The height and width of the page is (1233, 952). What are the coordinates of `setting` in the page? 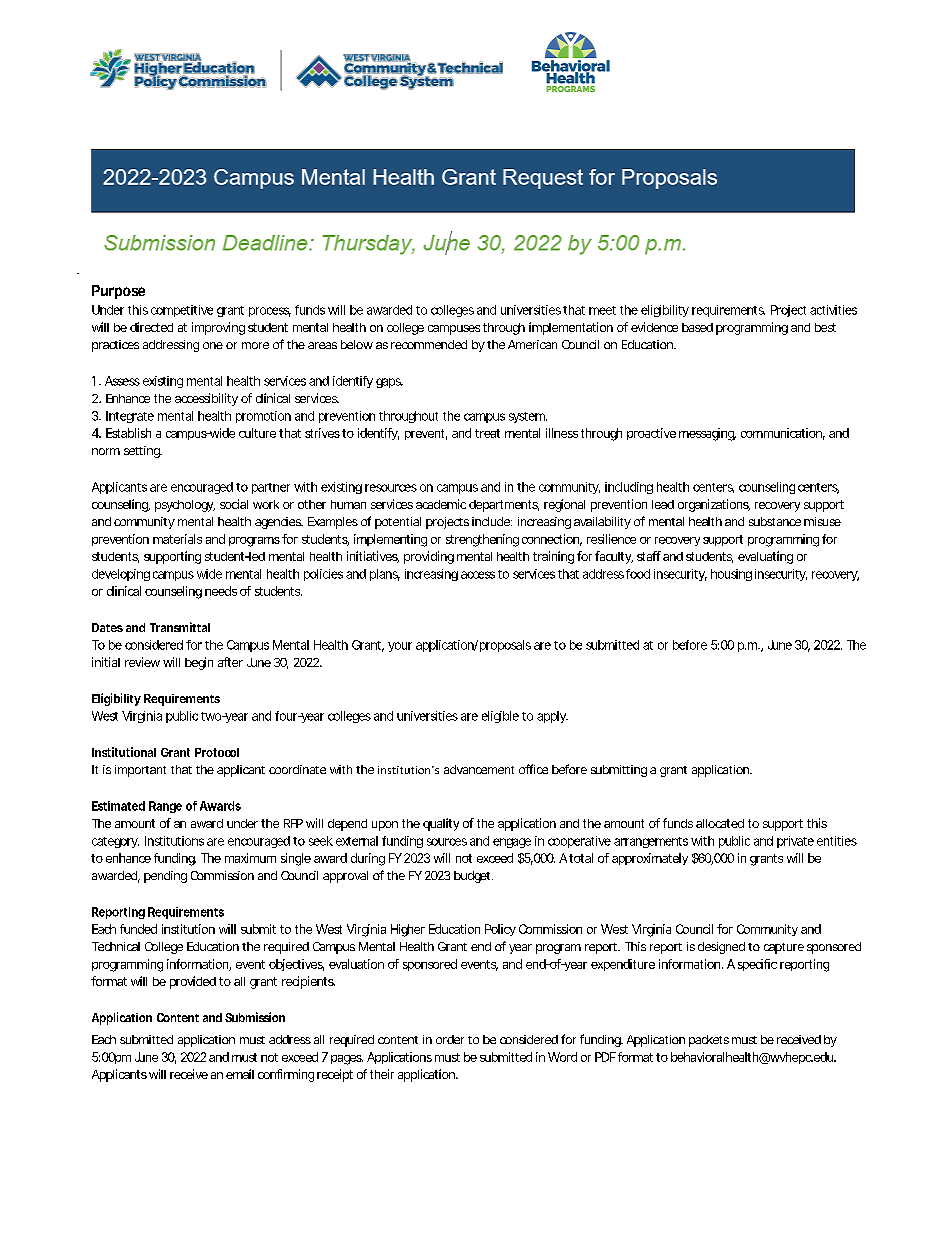 It's located at (143, 452).
